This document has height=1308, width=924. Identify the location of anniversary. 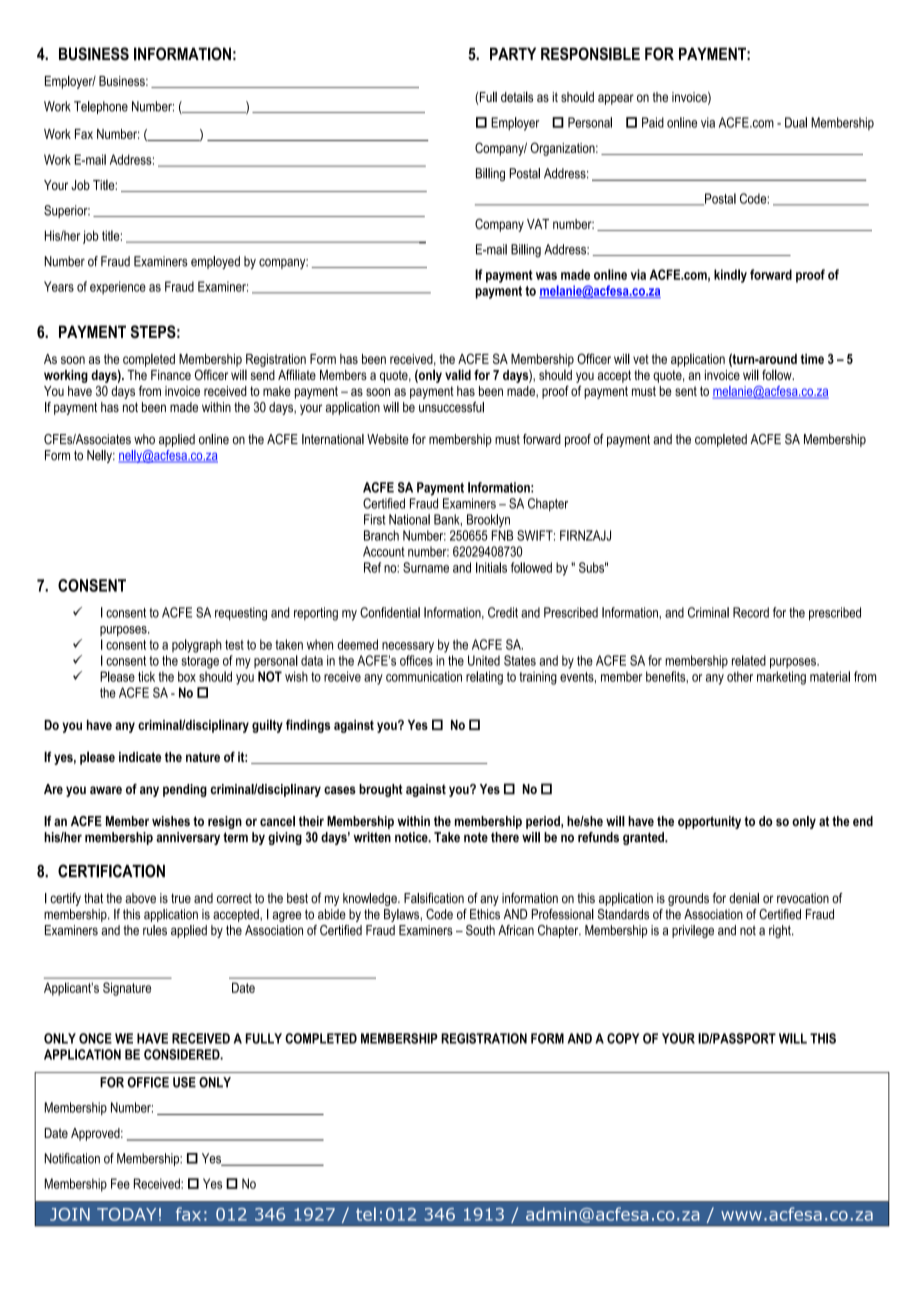
(188, 838).
